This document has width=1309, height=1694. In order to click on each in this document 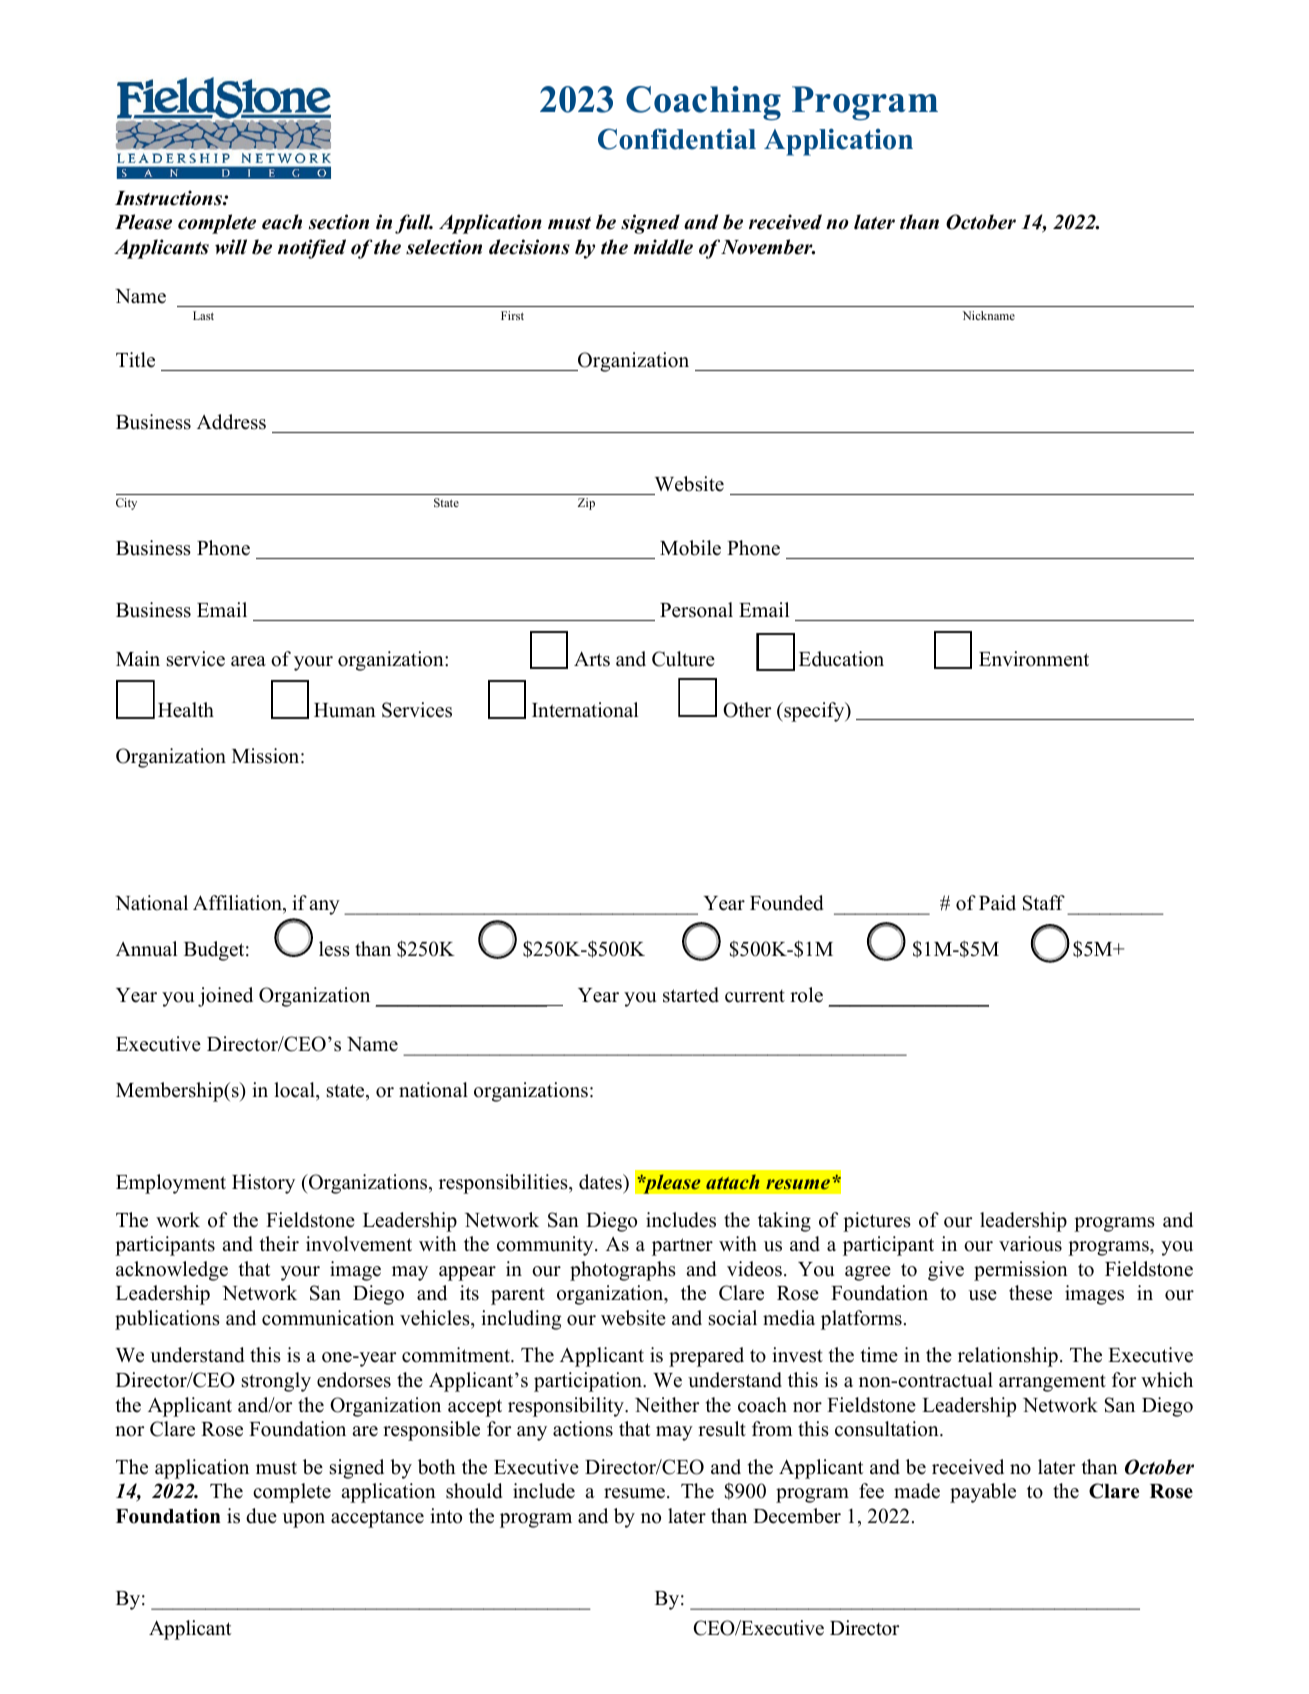, I will do `click(282, 222)`.
